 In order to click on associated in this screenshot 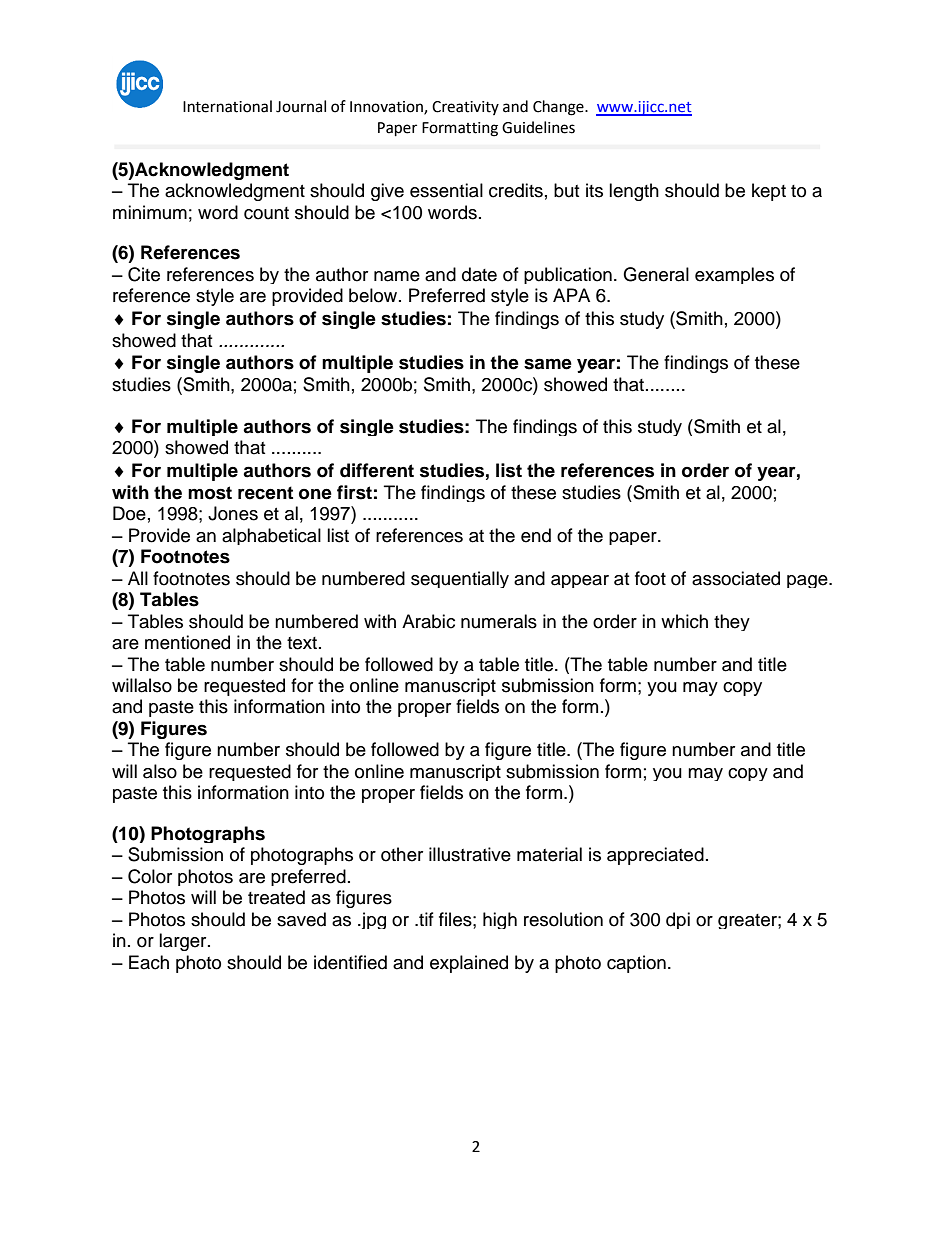, I will do `click(736, 578)`.
